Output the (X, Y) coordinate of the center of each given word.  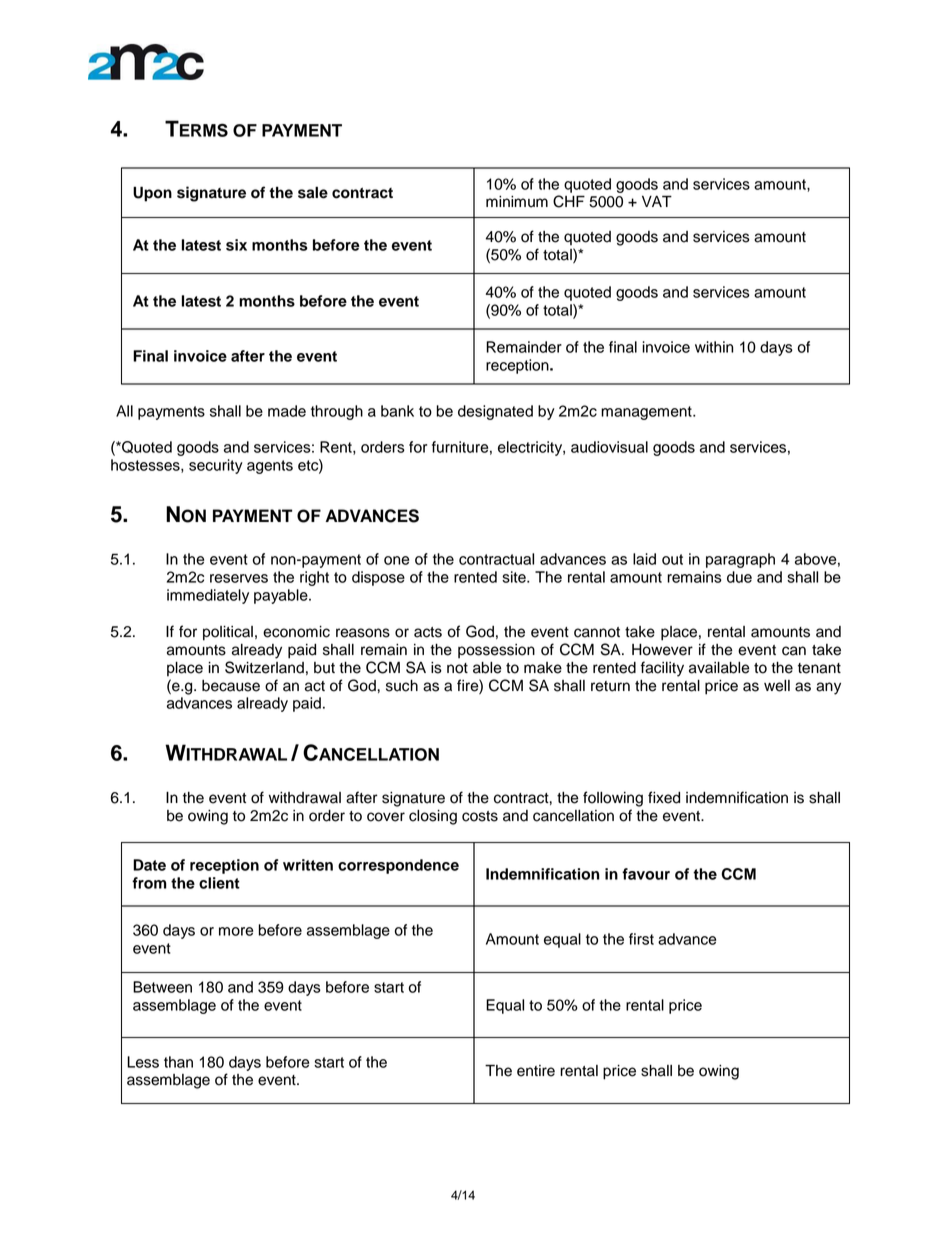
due (739, 577)
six (236, 245)
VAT (657, 201)
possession (496, 651)
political (228, 633)
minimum (517, 202)
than (178, 1062)
